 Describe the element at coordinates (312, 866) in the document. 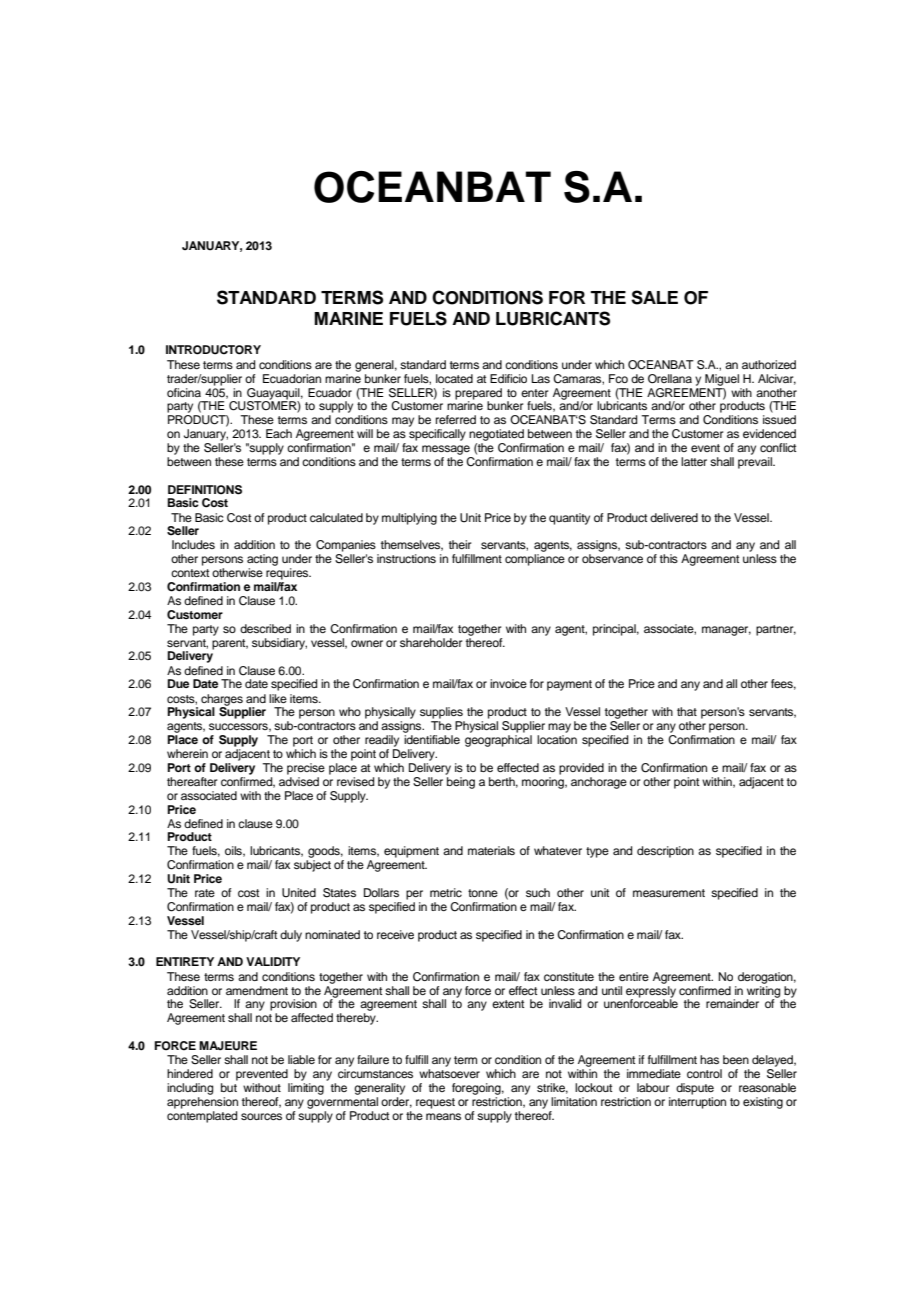

I see `subject` at that location.
